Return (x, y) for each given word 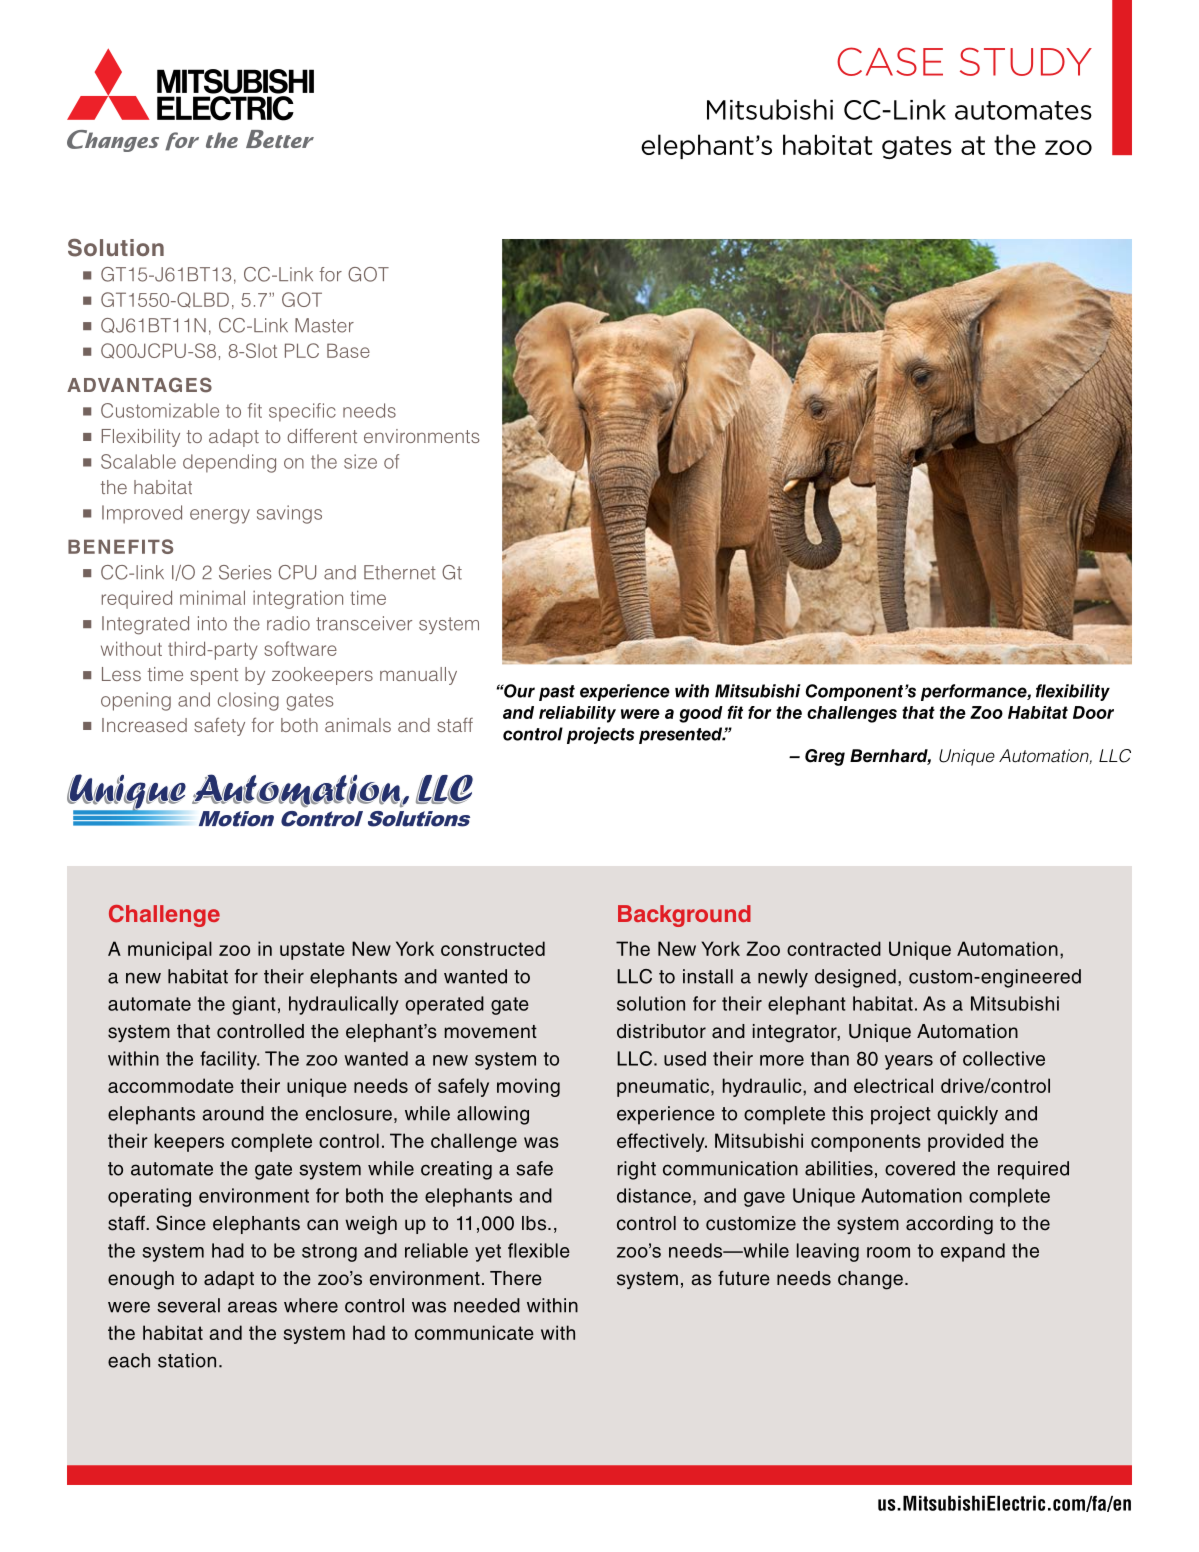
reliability (577, 714)
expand (973, 1252)
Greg (825, 757)
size (360, 461)
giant (254, 1005)
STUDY (1026, 61)
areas (252, 1307)
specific (302, 412)
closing (248, 701)
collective (1004, 1058)
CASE (890, 61)
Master (324, 325)
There (516, 1278)
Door (1093, 712)
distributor (661, 1031)
